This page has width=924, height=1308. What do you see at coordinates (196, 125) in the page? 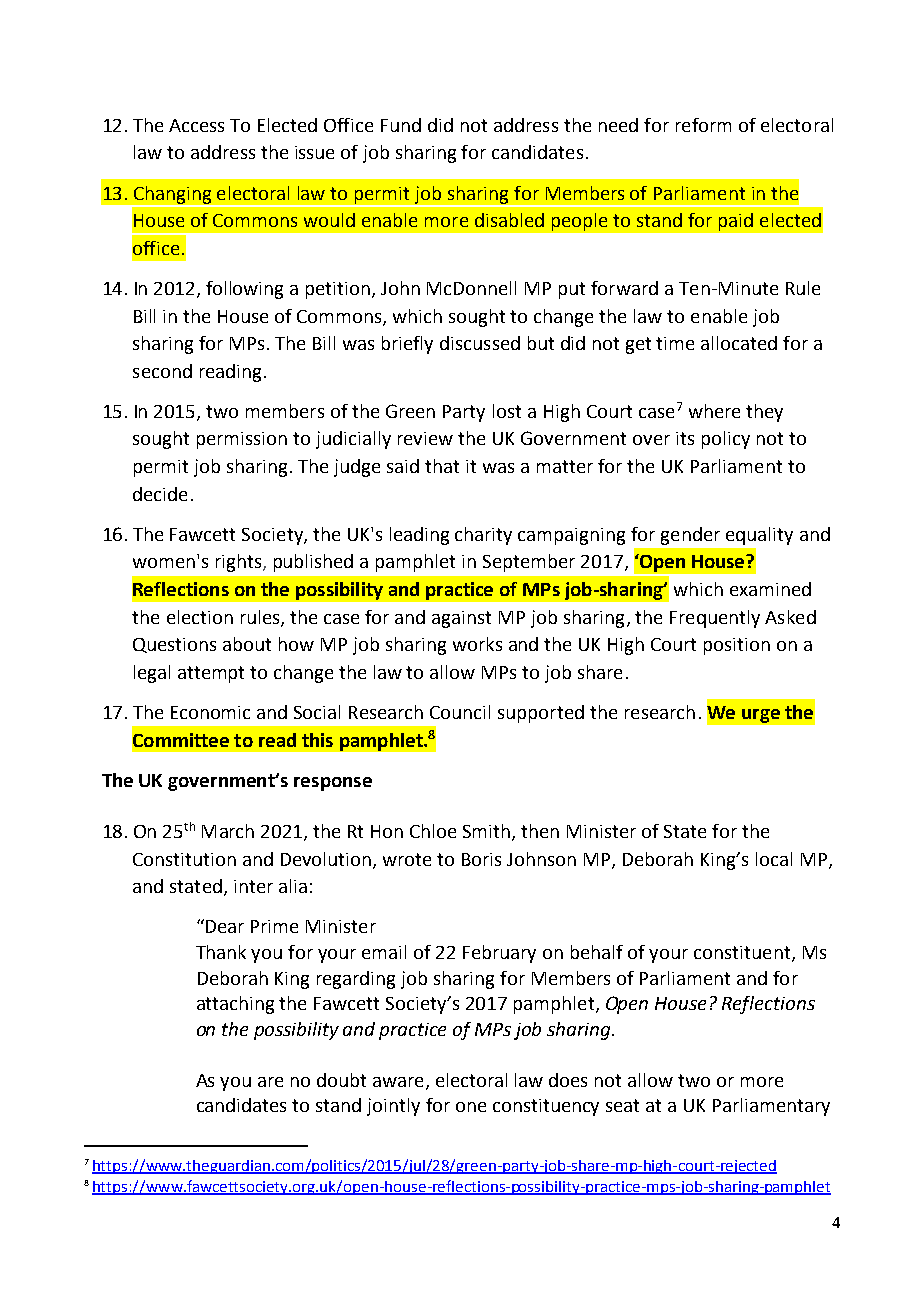
I see `Access` at bounding box center [196, 125].
